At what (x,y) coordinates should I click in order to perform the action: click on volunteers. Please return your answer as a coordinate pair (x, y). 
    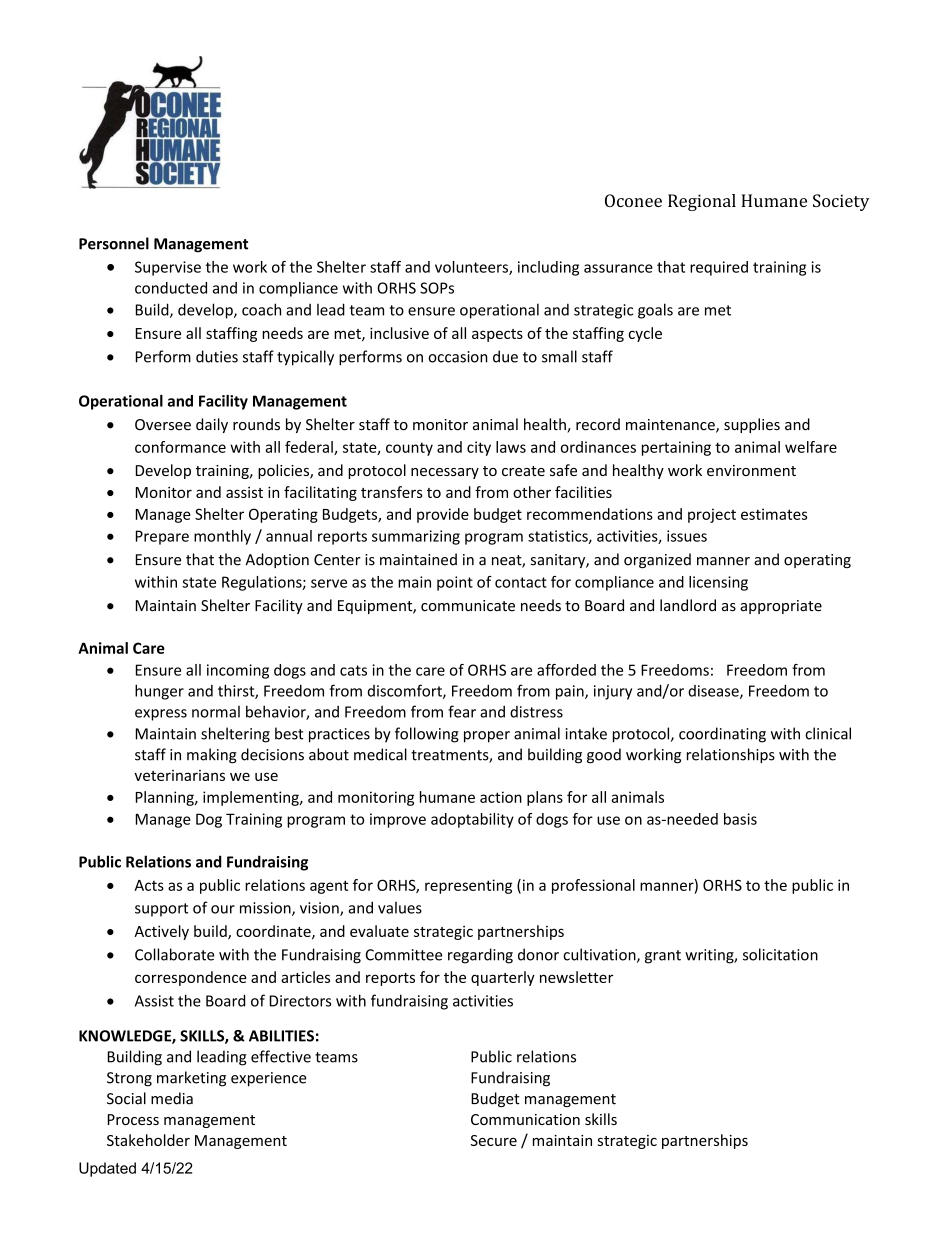
    Looking at the image, I should click on (472, 268).
